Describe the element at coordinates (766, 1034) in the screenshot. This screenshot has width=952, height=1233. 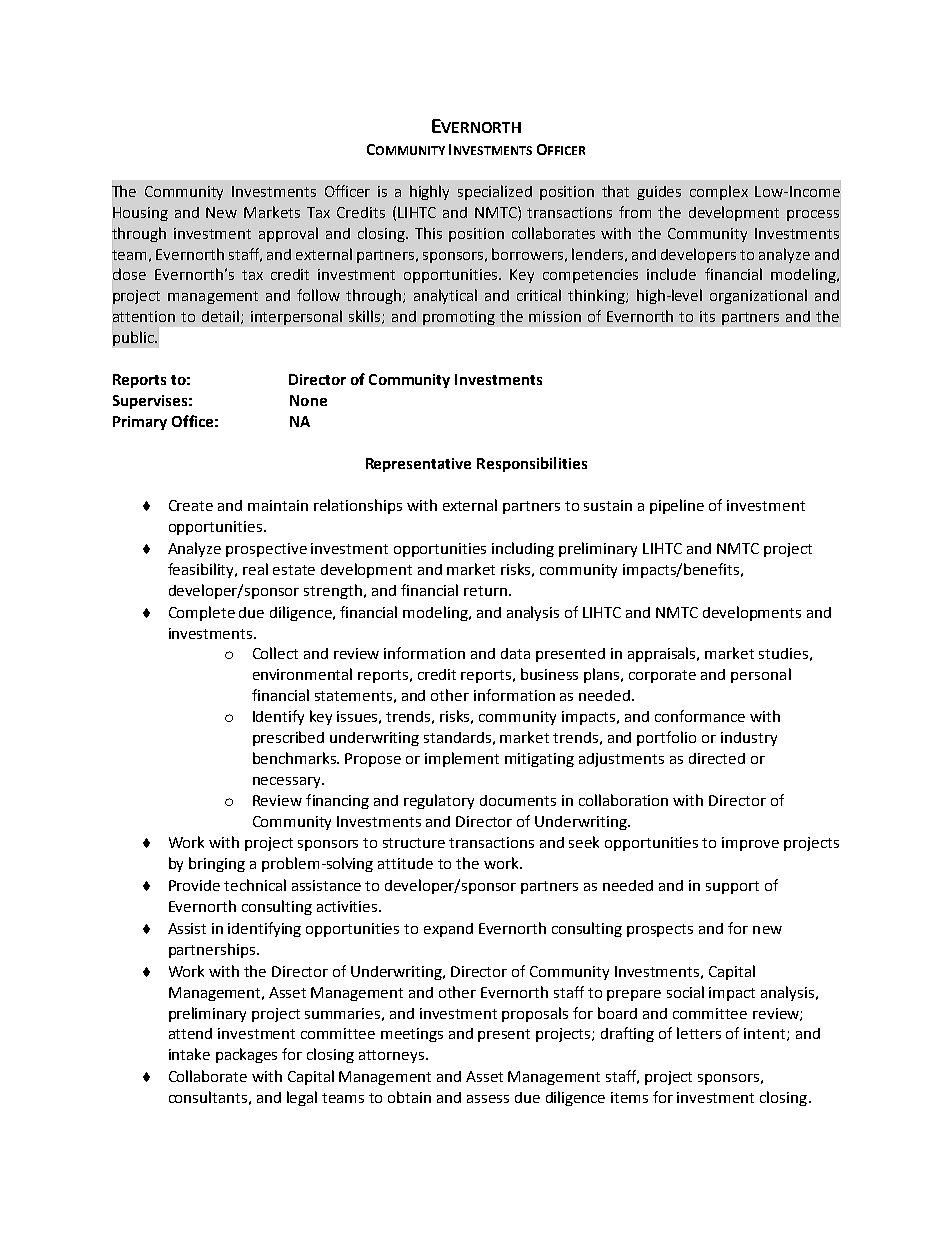
I see `intent` at that location.
